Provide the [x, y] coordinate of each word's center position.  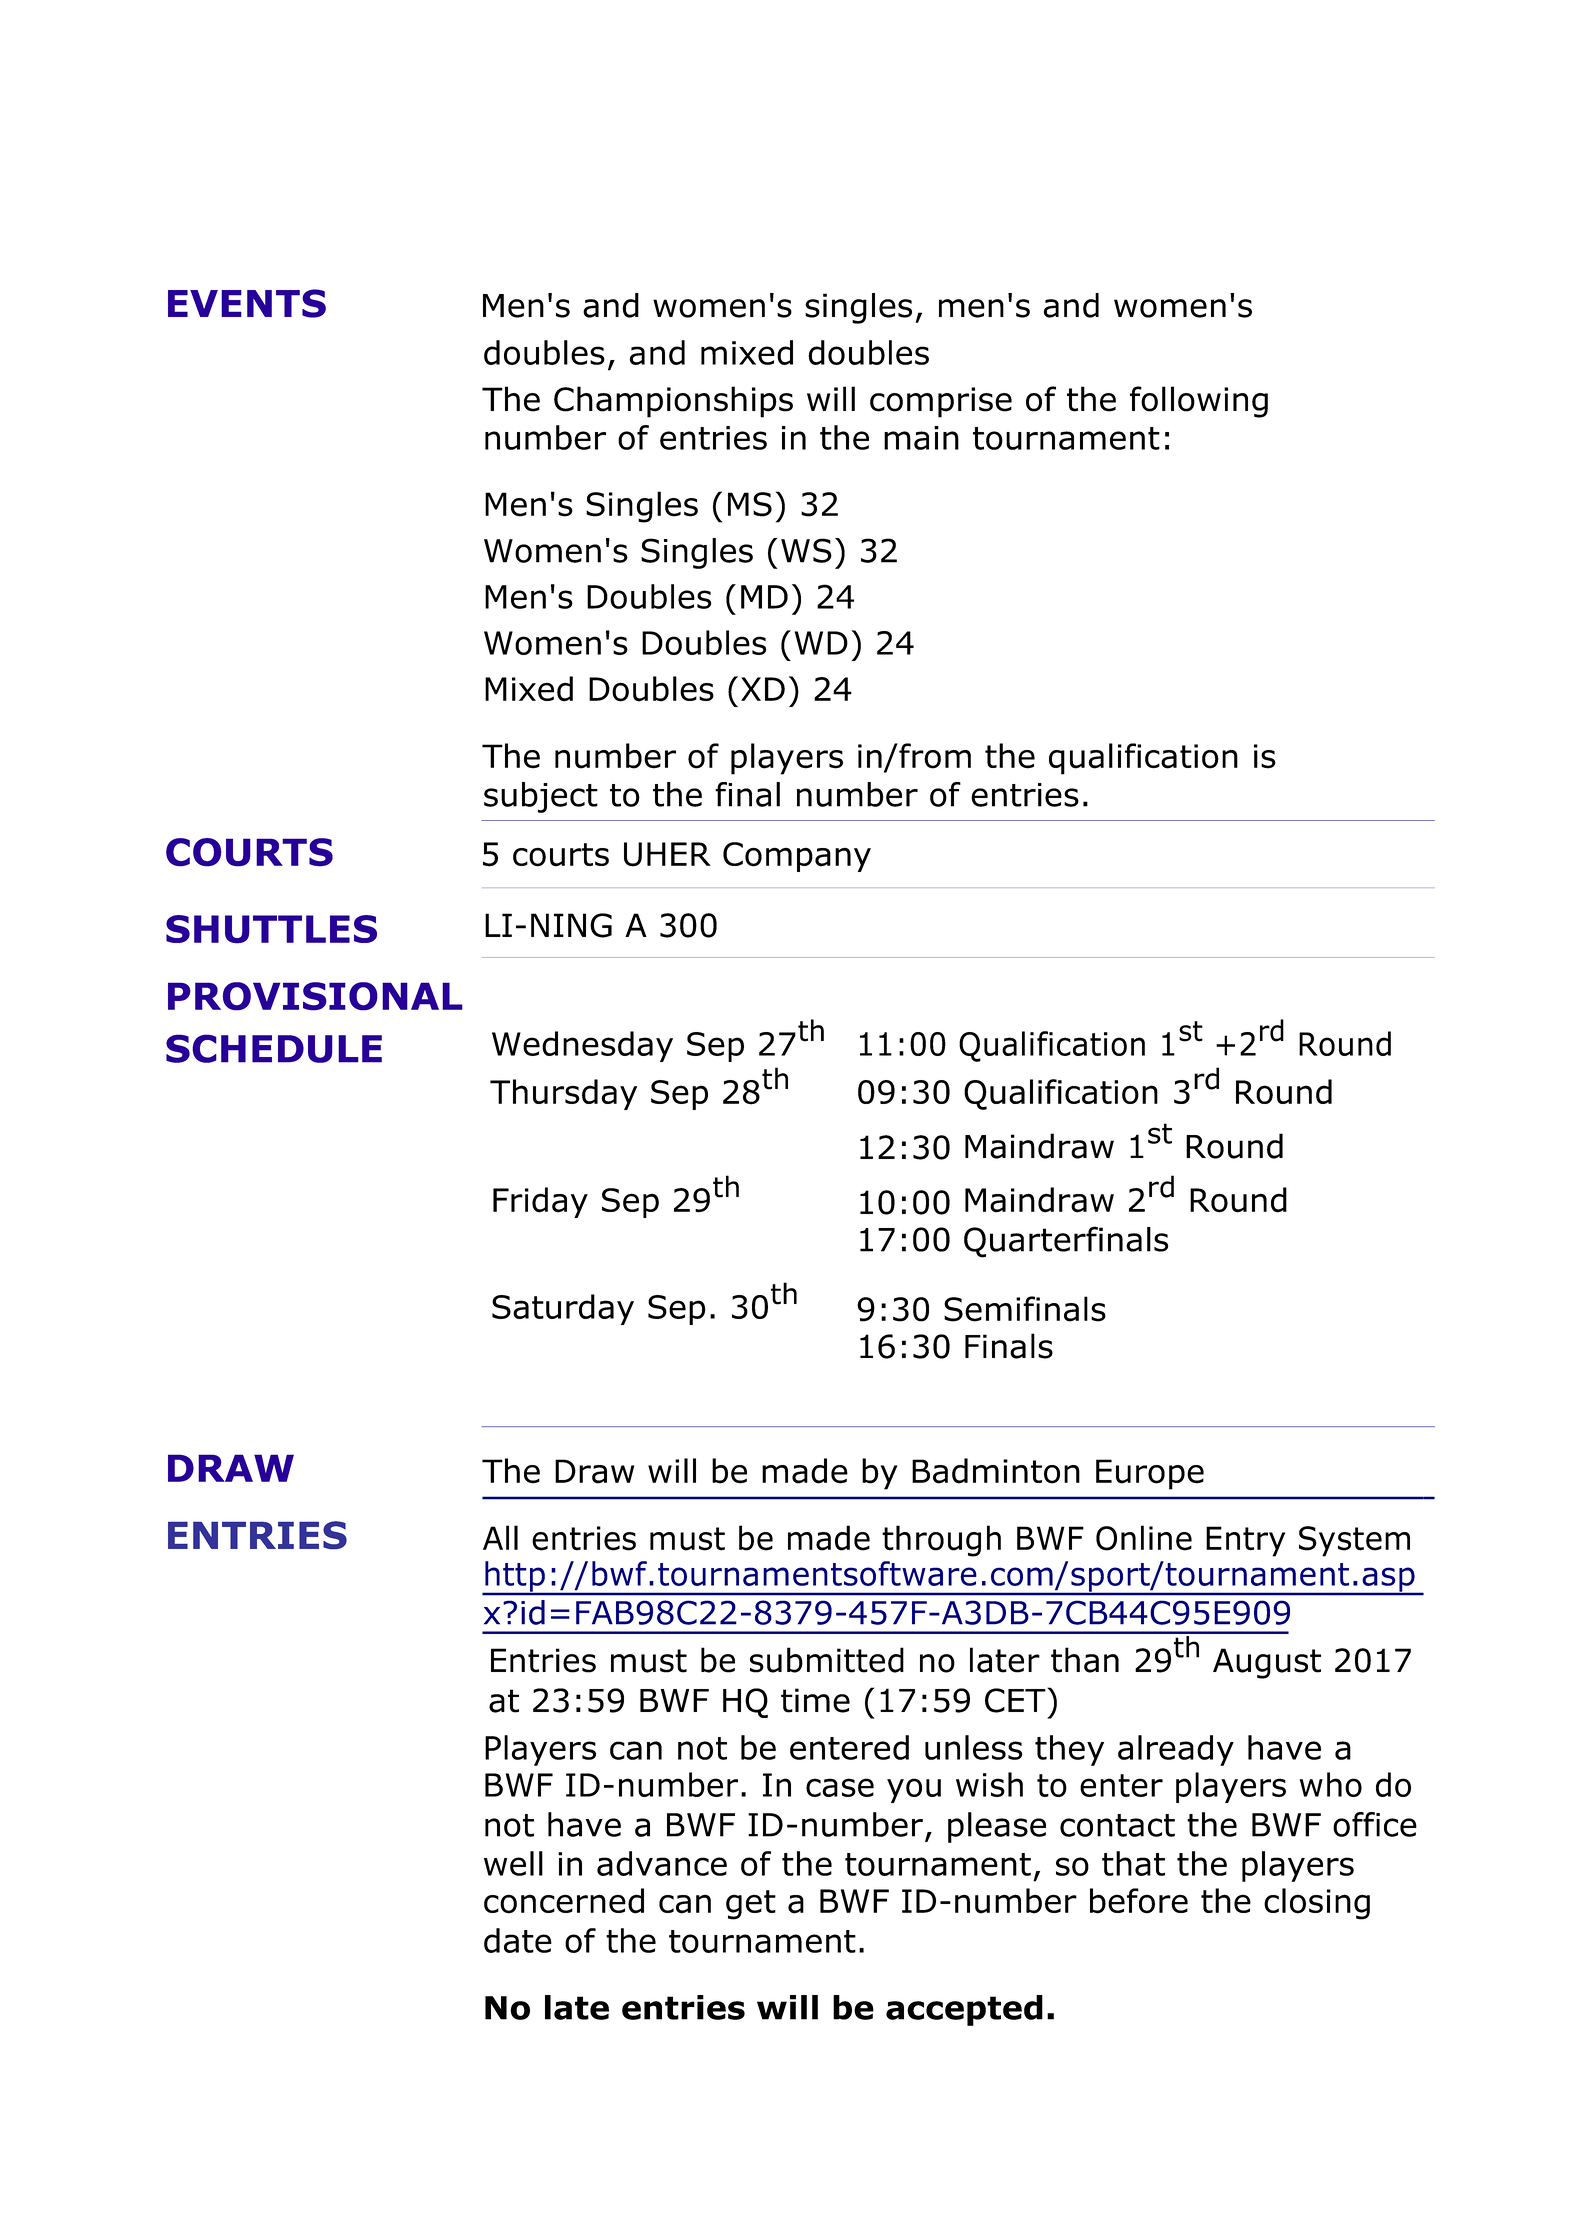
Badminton [996, 1471]
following [1199, 402]
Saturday [563, 1309]
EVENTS [247, 303]
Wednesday [582, 1046]
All [500, 1537]
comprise [941, 402]
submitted [827, 1660]
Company [797, 857]
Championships [673, 402]
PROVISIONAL [315, 996]
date [518, 1940]
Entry [1245, 1541]
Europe [1150, 1474]
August [1267, 1663]
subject [541, 797]
